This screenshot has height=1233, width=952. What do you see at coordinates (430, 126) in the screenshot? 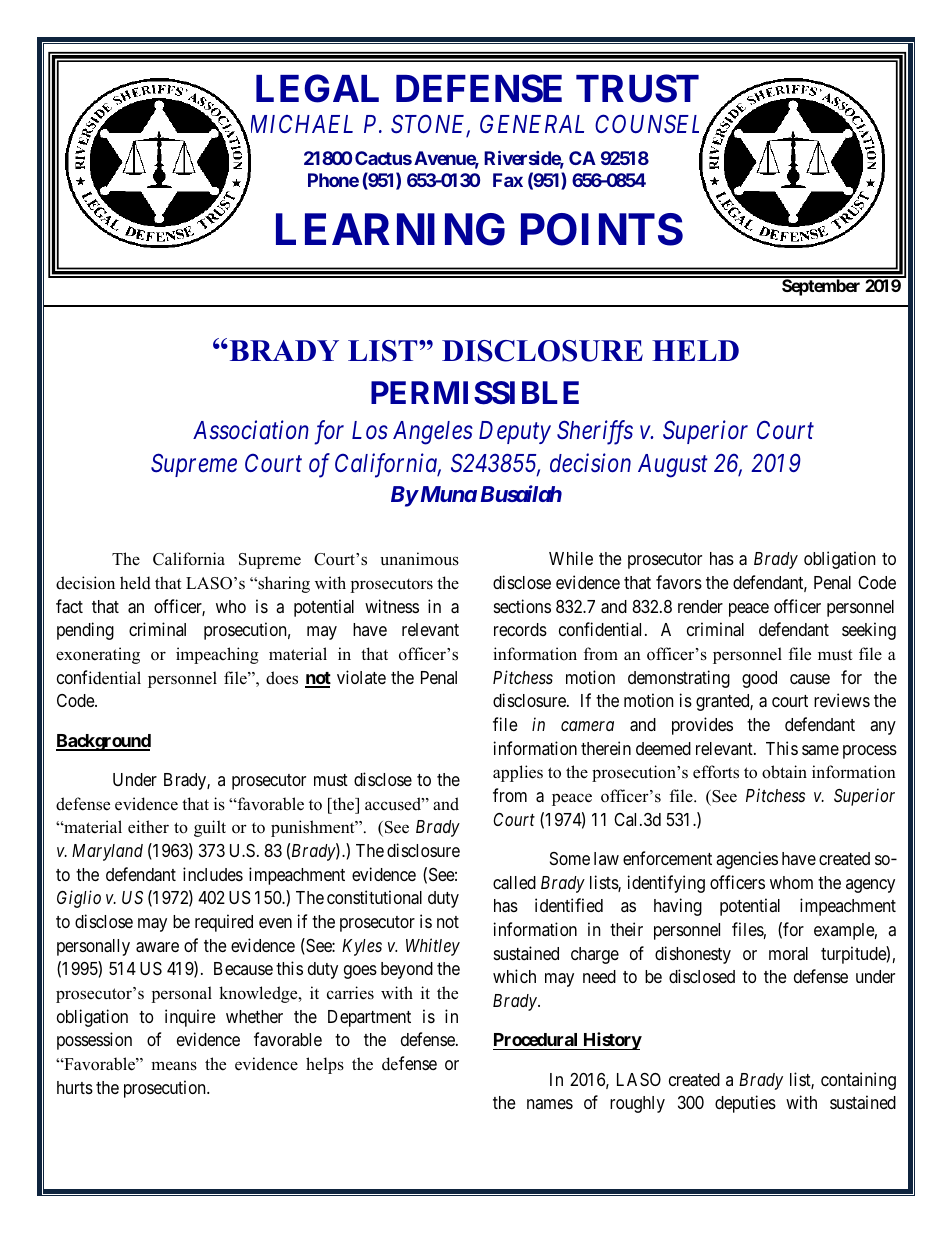
I see `STONE` at bounding box center [430, 126].
